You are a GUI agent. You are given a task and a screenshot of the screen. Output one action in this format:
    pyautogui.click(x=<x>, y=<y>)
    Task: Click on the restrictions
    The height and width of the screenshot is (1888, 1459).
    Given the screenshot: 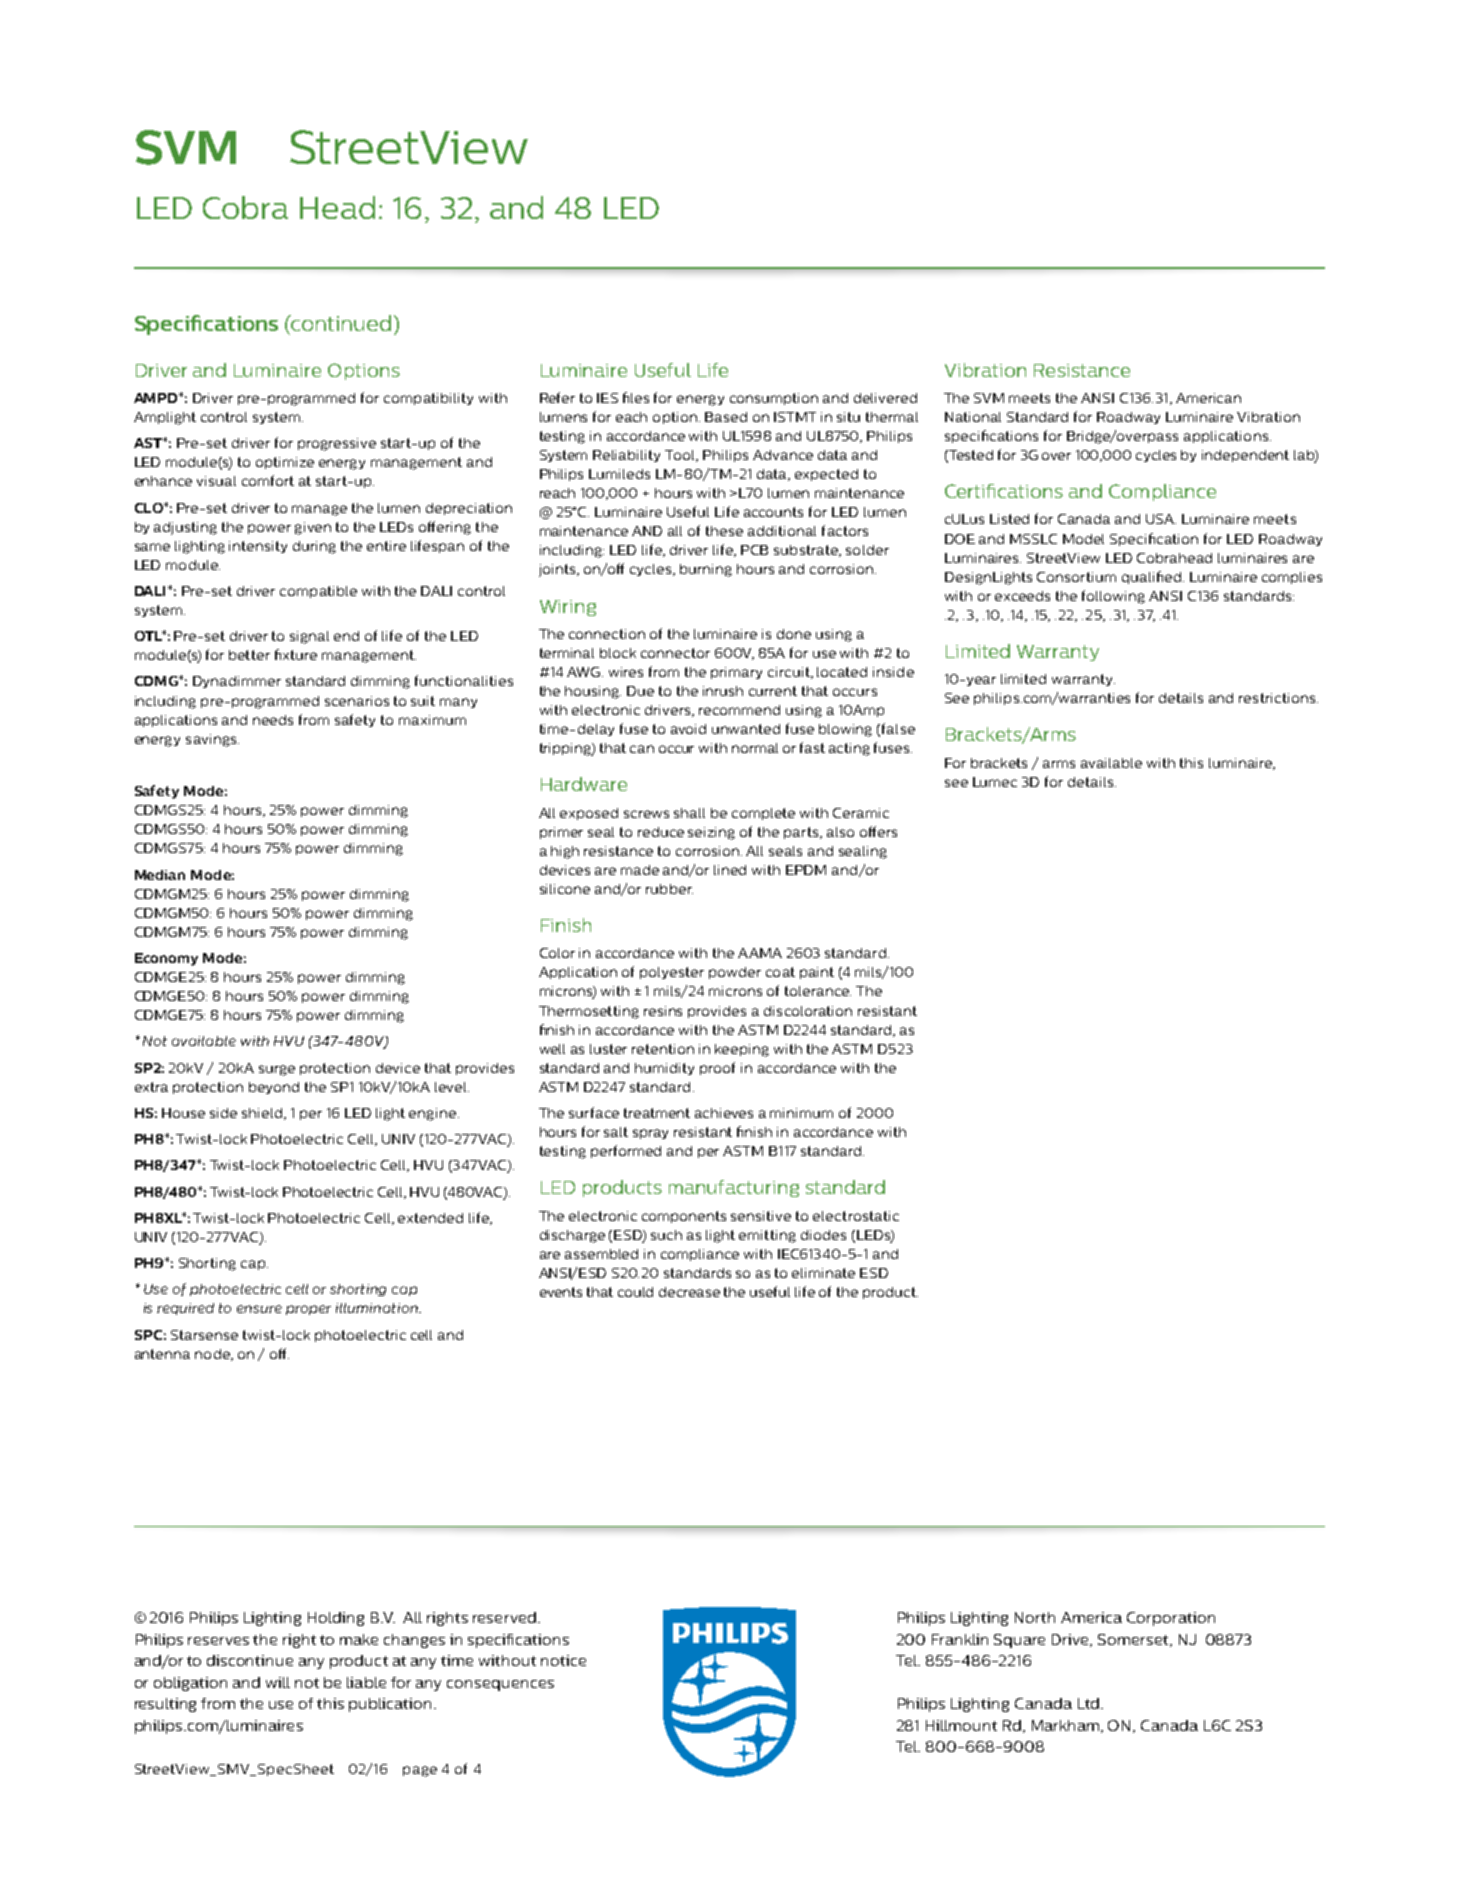 What is the action you would take?
    pyautogui.click(x=1278, y=698)
